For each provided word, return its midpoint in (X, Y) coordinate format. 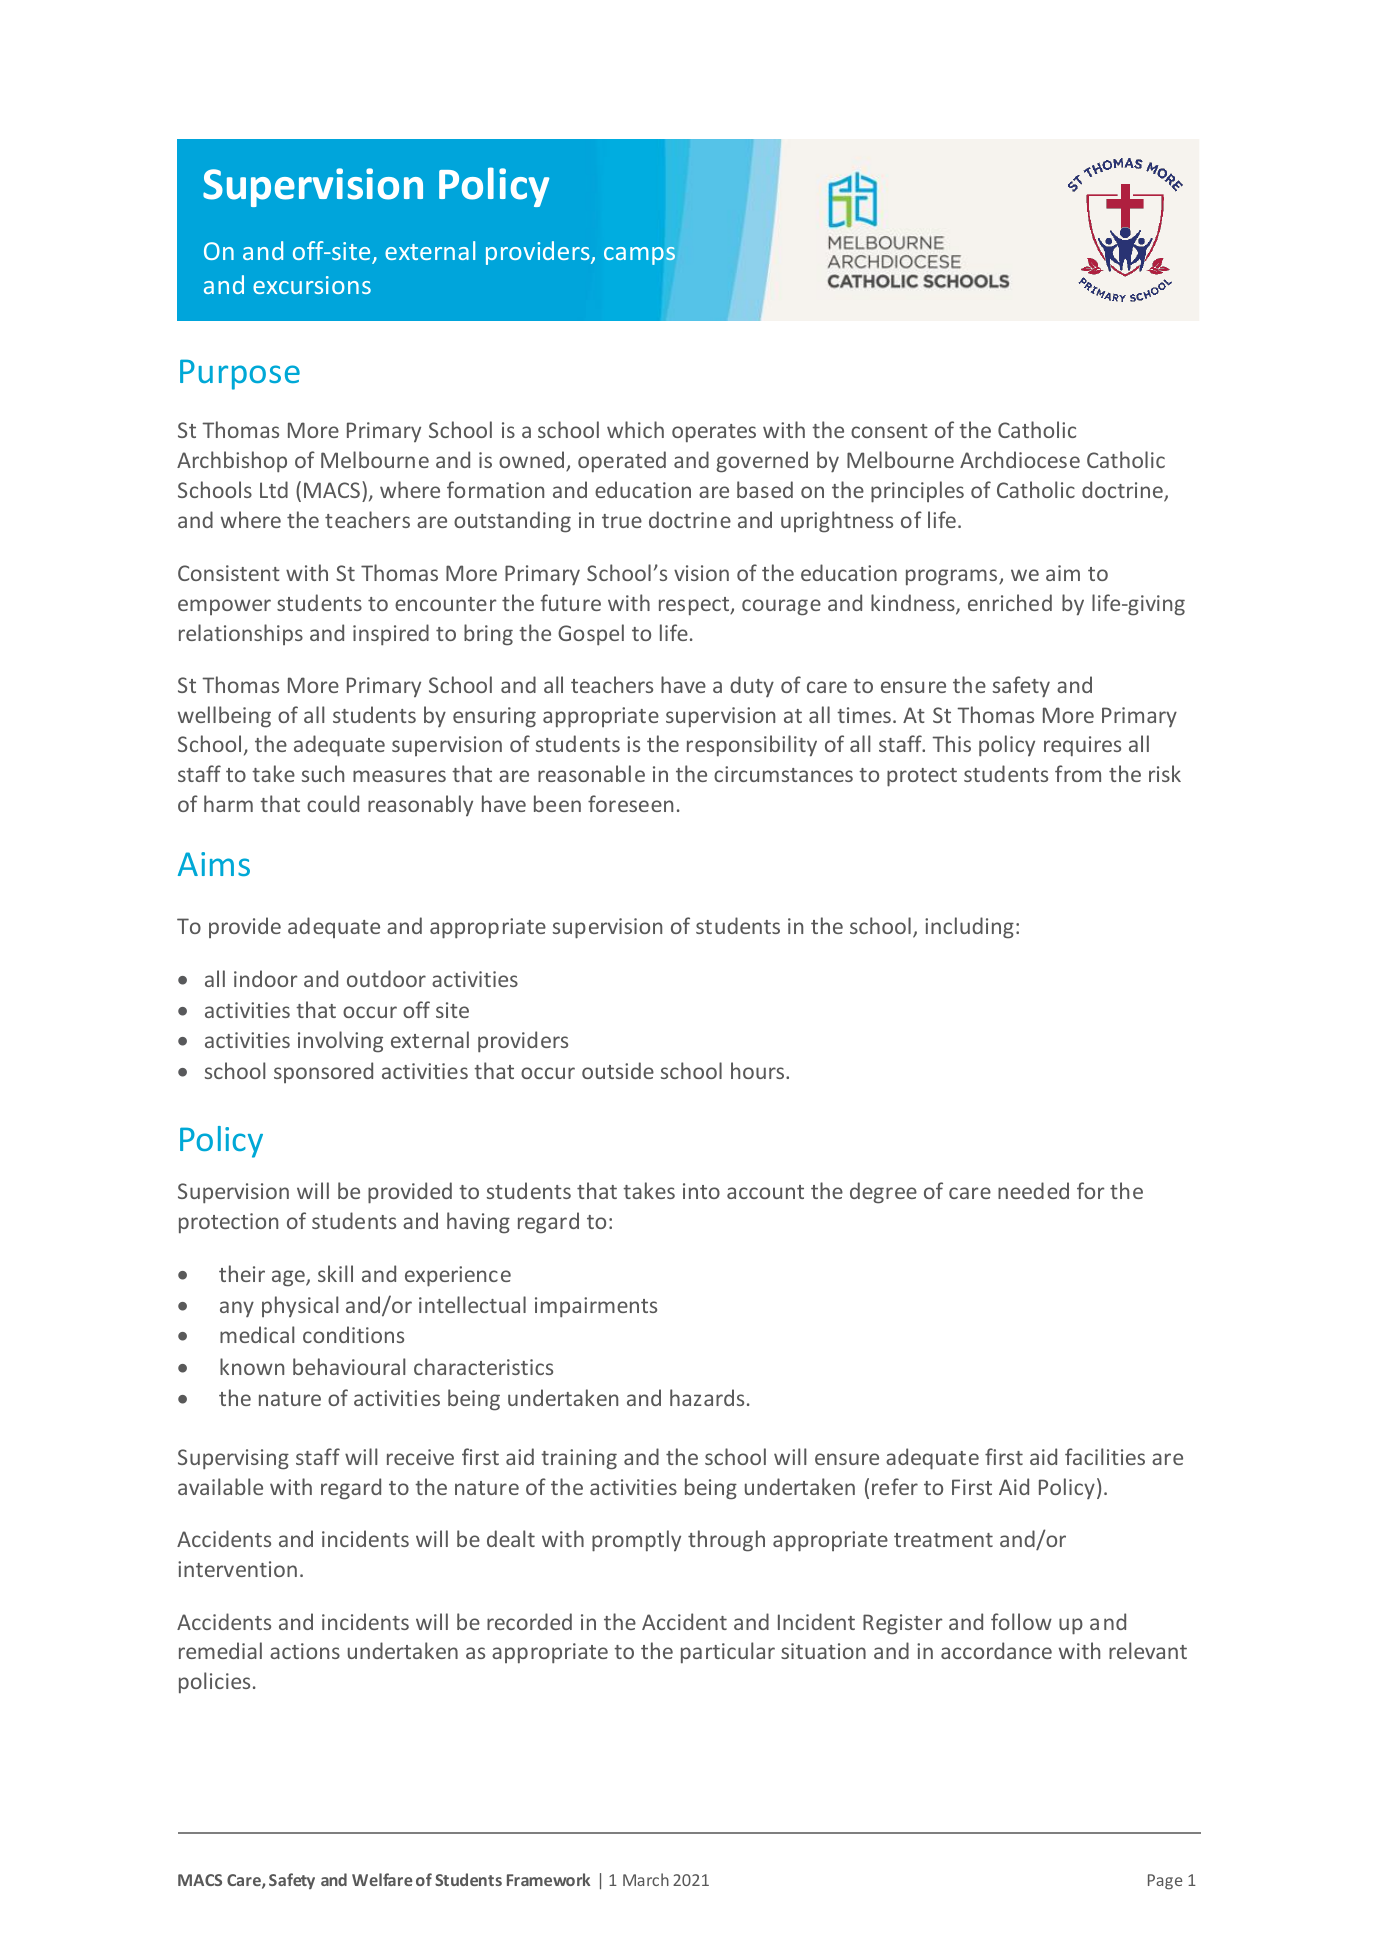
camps (639, 256)
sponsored (323, 1072)
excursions (312, 285)
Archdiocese (1020, 459)
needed (1033, 1190)
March (646, 1879)
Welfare (382, 1879)
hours (759, 1070)
